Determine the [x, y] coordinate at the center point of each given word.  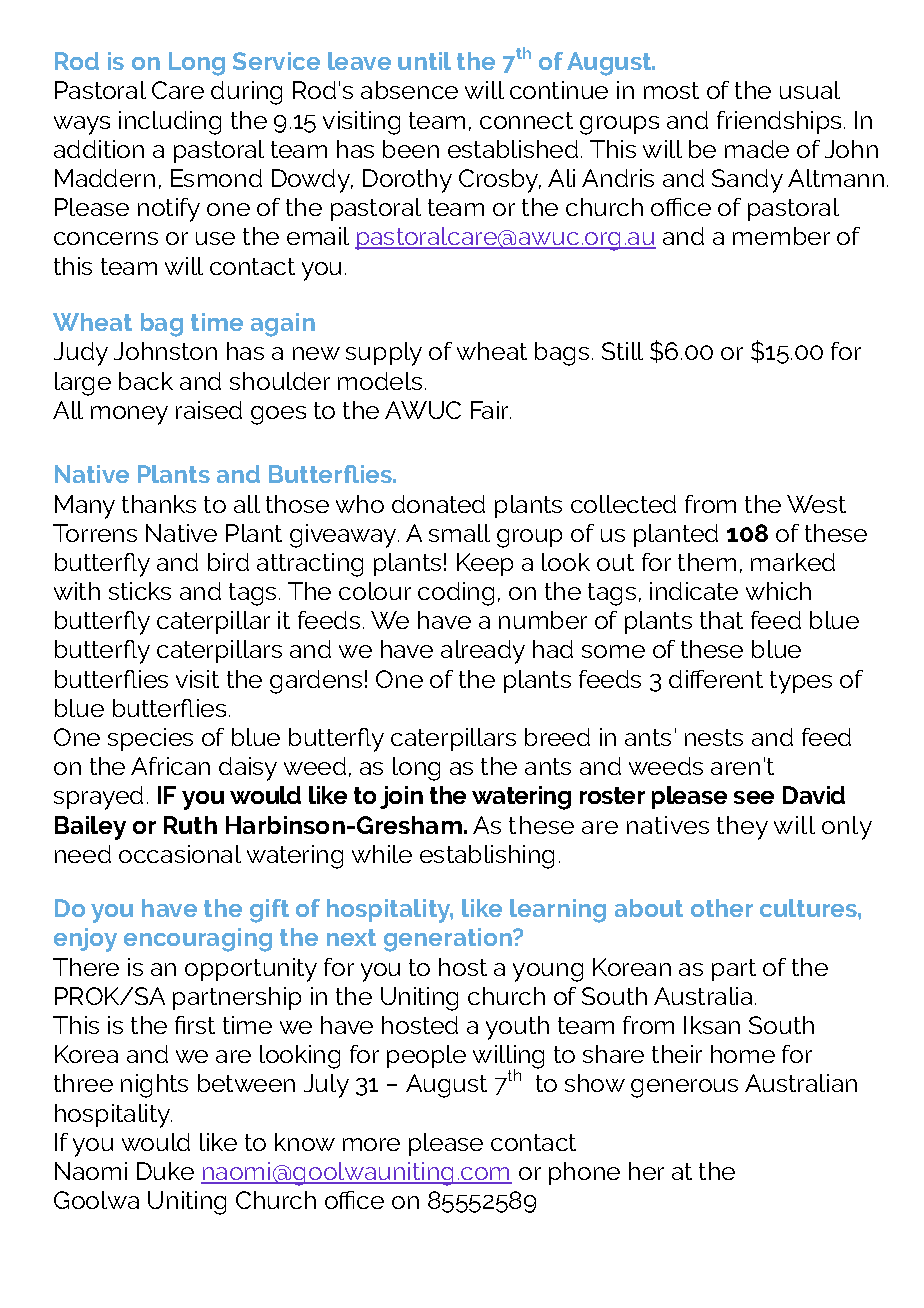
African [170, 766]
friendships [779, 122]
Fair [491, 410]
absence [409, 90]
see [754, 797]
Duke [165, 1171]
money [129, 415]
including [170, 123]
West [816, 504]
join [401, 797]
